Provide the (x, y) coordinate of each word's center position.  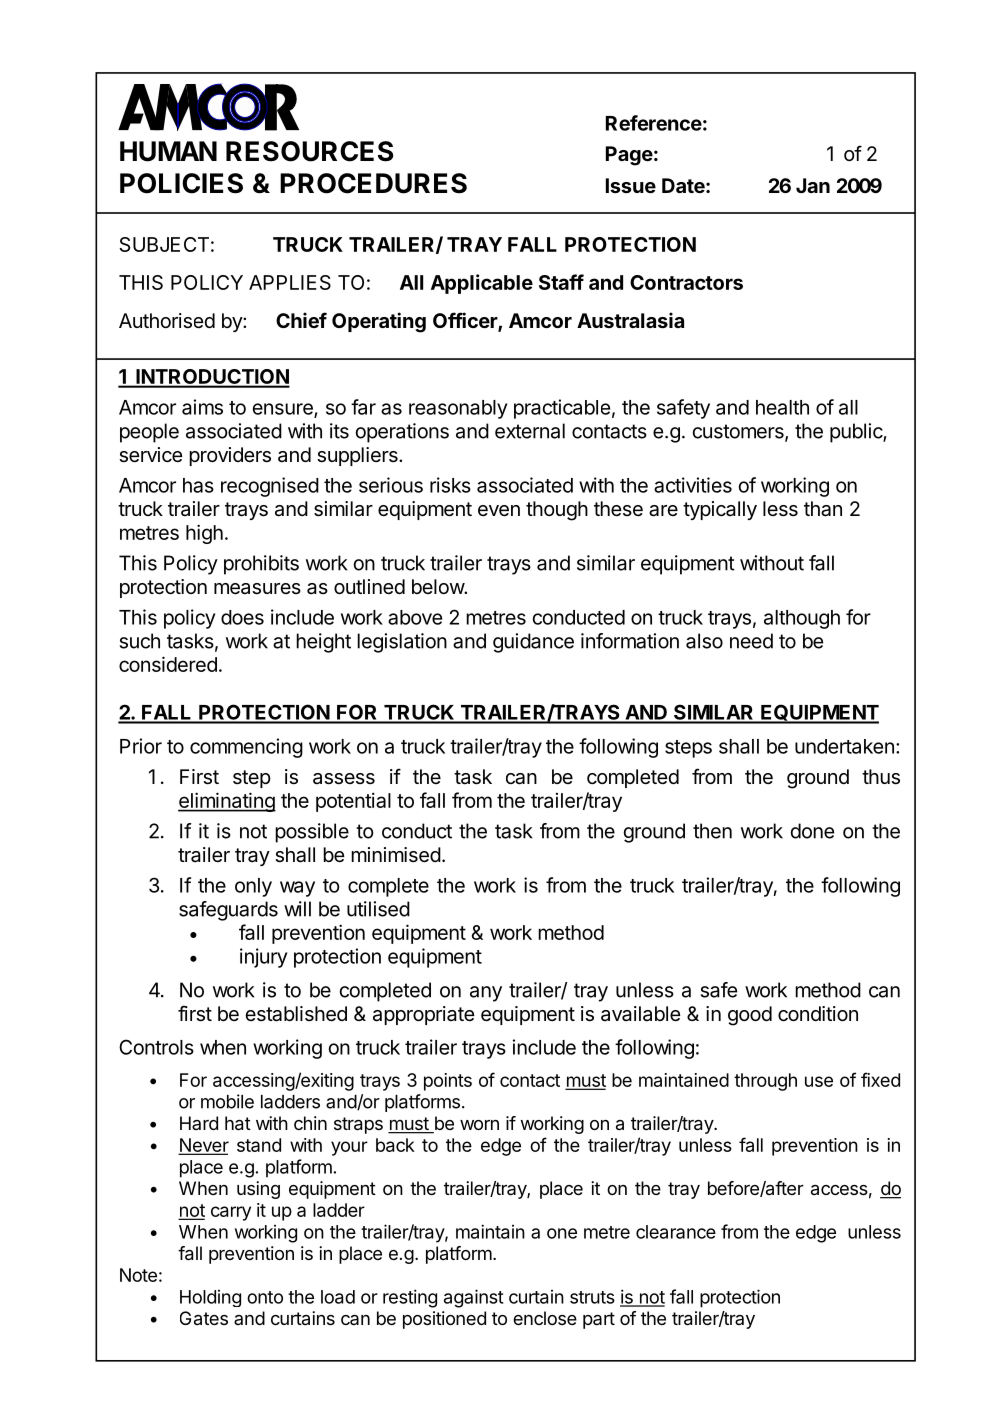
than (823, 509)
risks (450, 485)
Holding (210, 1298)
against (473, 1298)
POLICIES (181, 183)
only (253, 887)
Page (629, 156)
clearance (676, 1232)
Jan (813, 185)
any (486, 994)
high (204, 534)
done (812, 831)
